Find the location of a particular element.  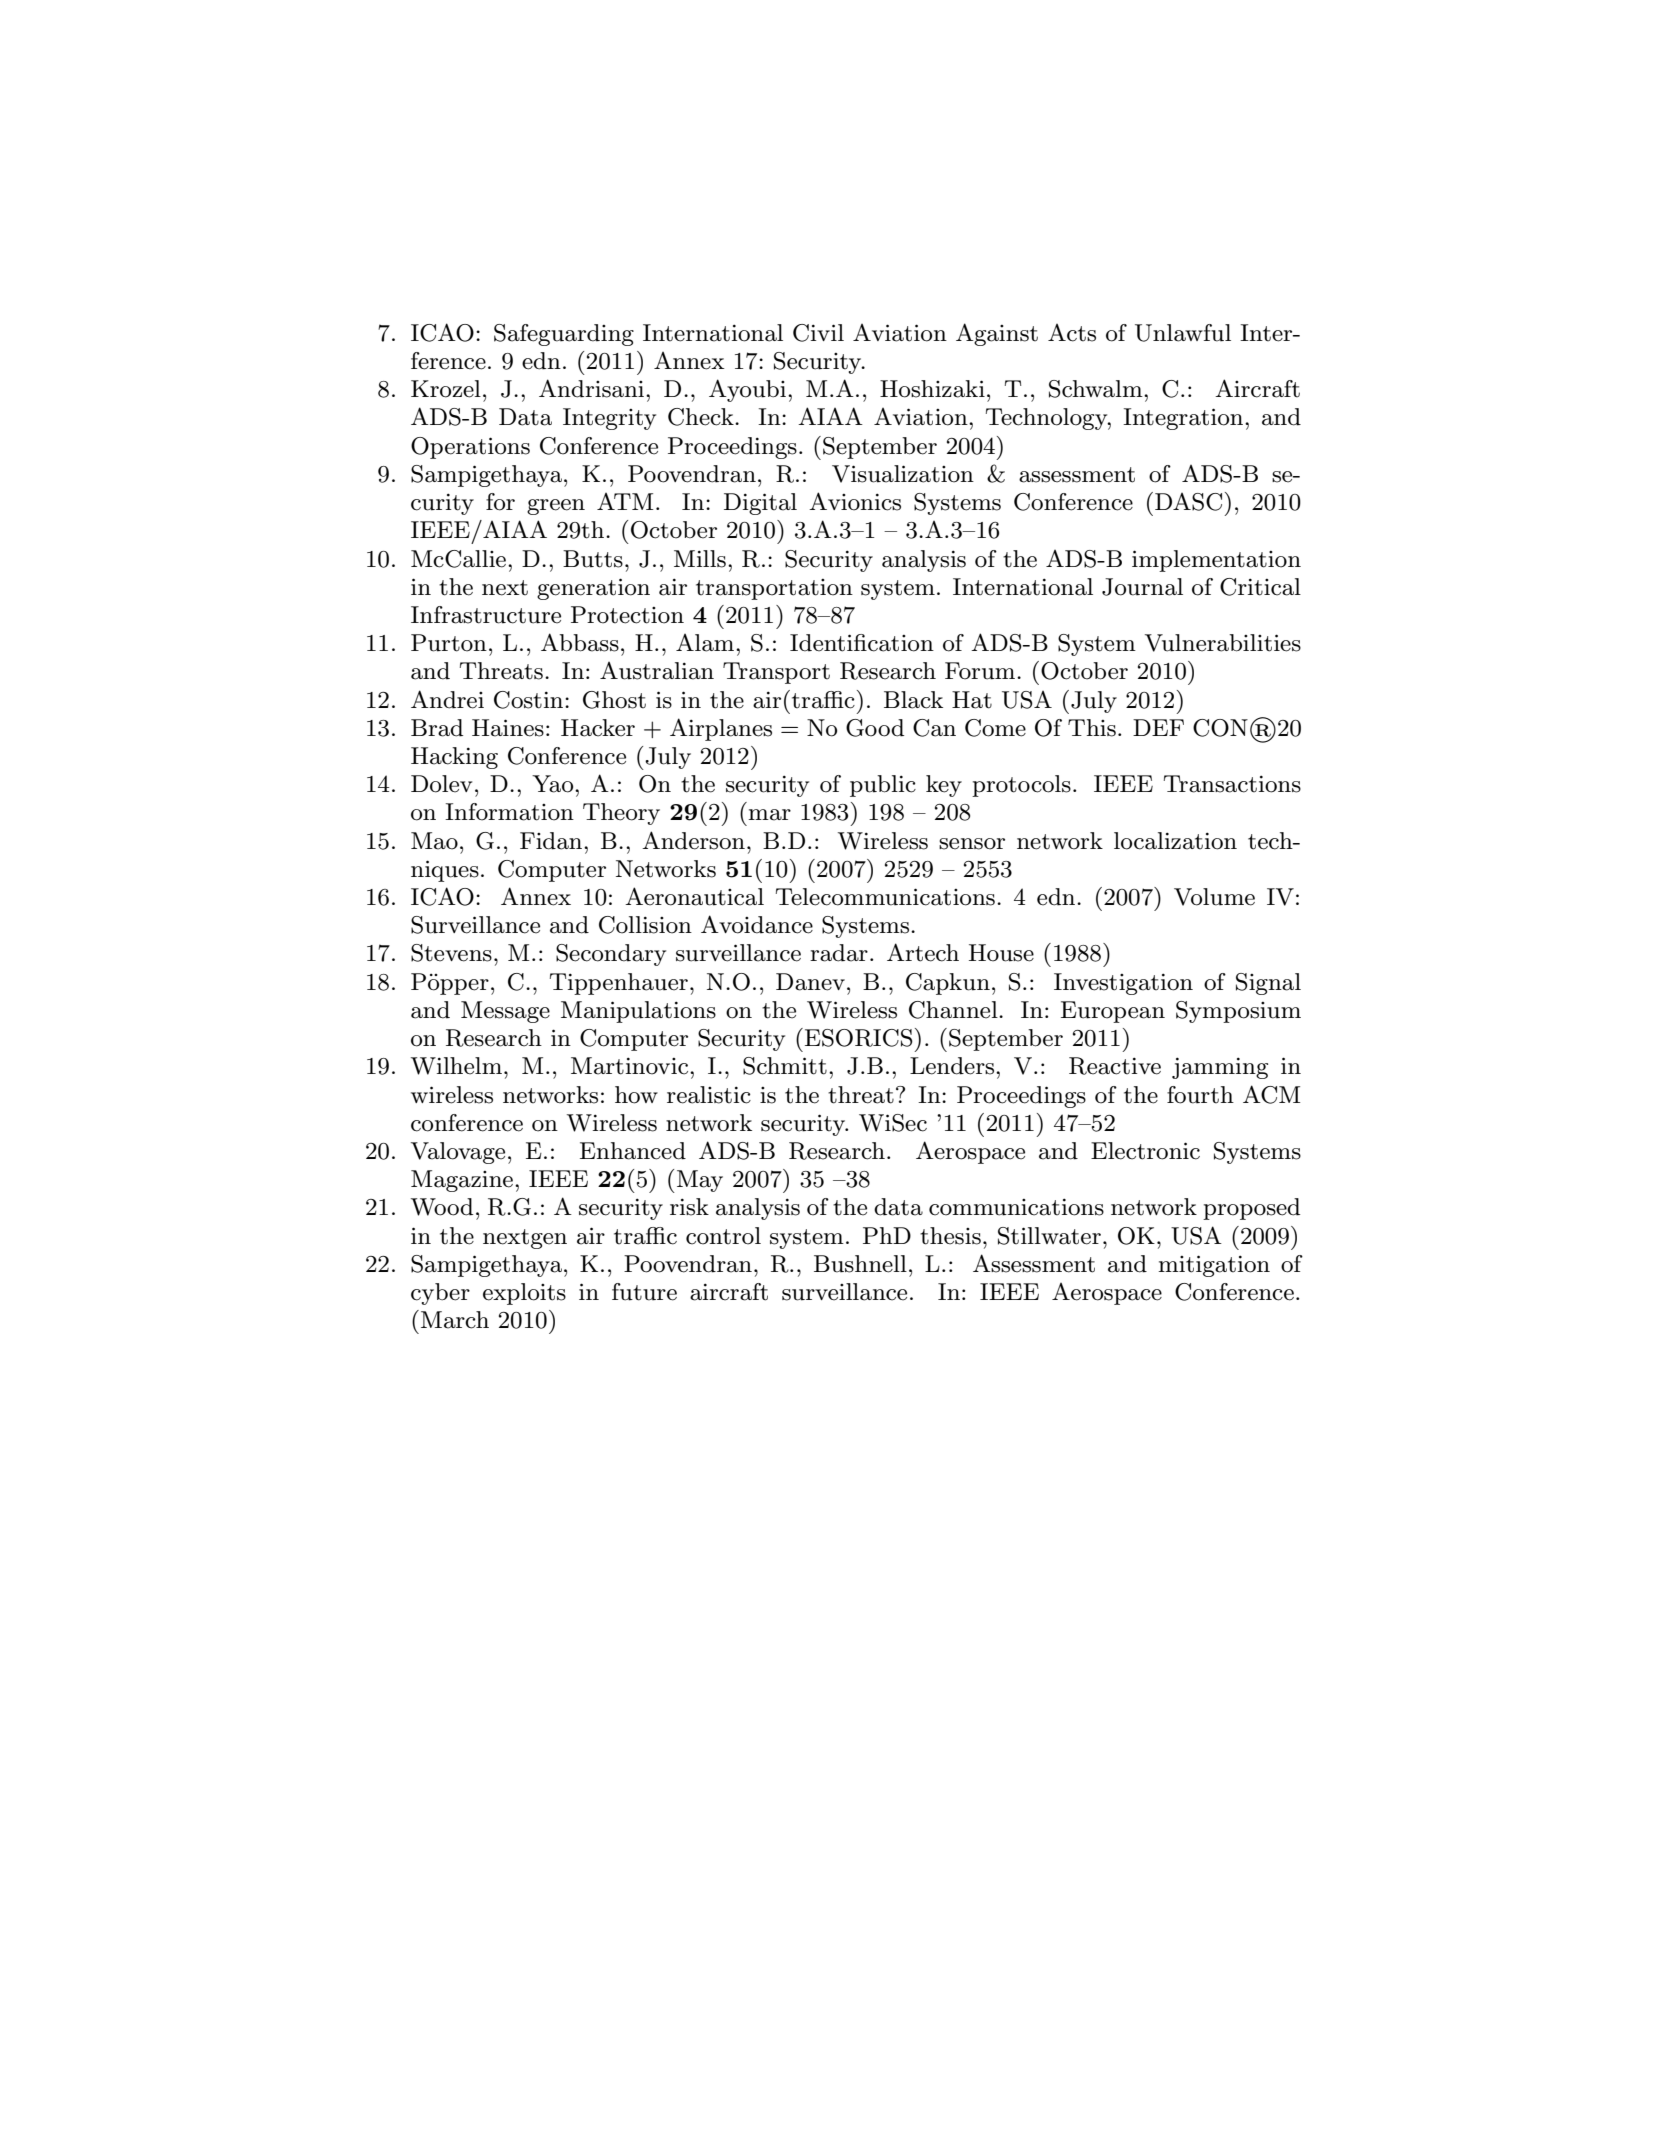

mitigation is located at coordinates (1214, 1266).
